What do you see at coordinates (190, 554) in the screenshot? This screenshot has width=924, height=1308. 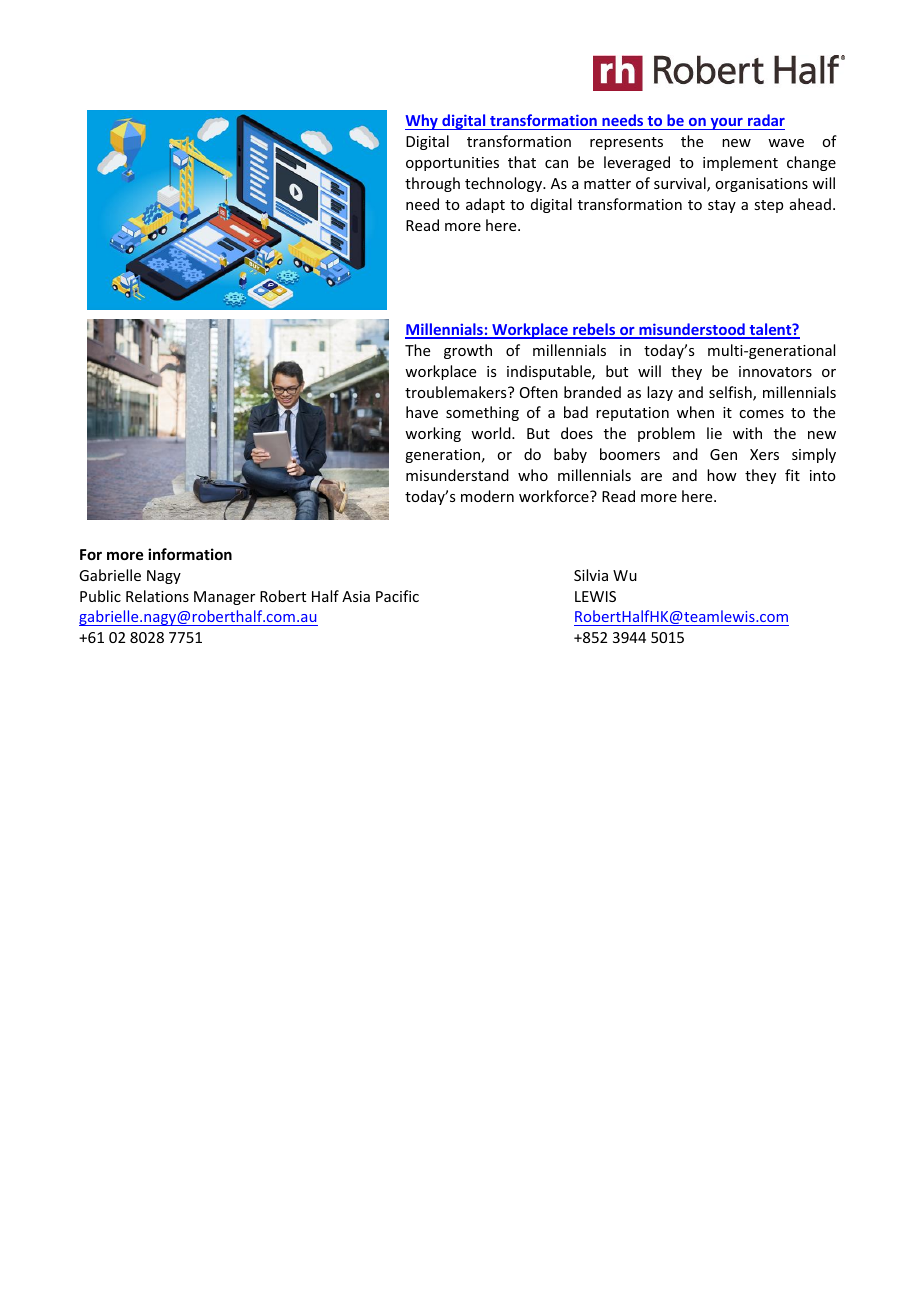 I see `information` at bounding box center [190, 554].
